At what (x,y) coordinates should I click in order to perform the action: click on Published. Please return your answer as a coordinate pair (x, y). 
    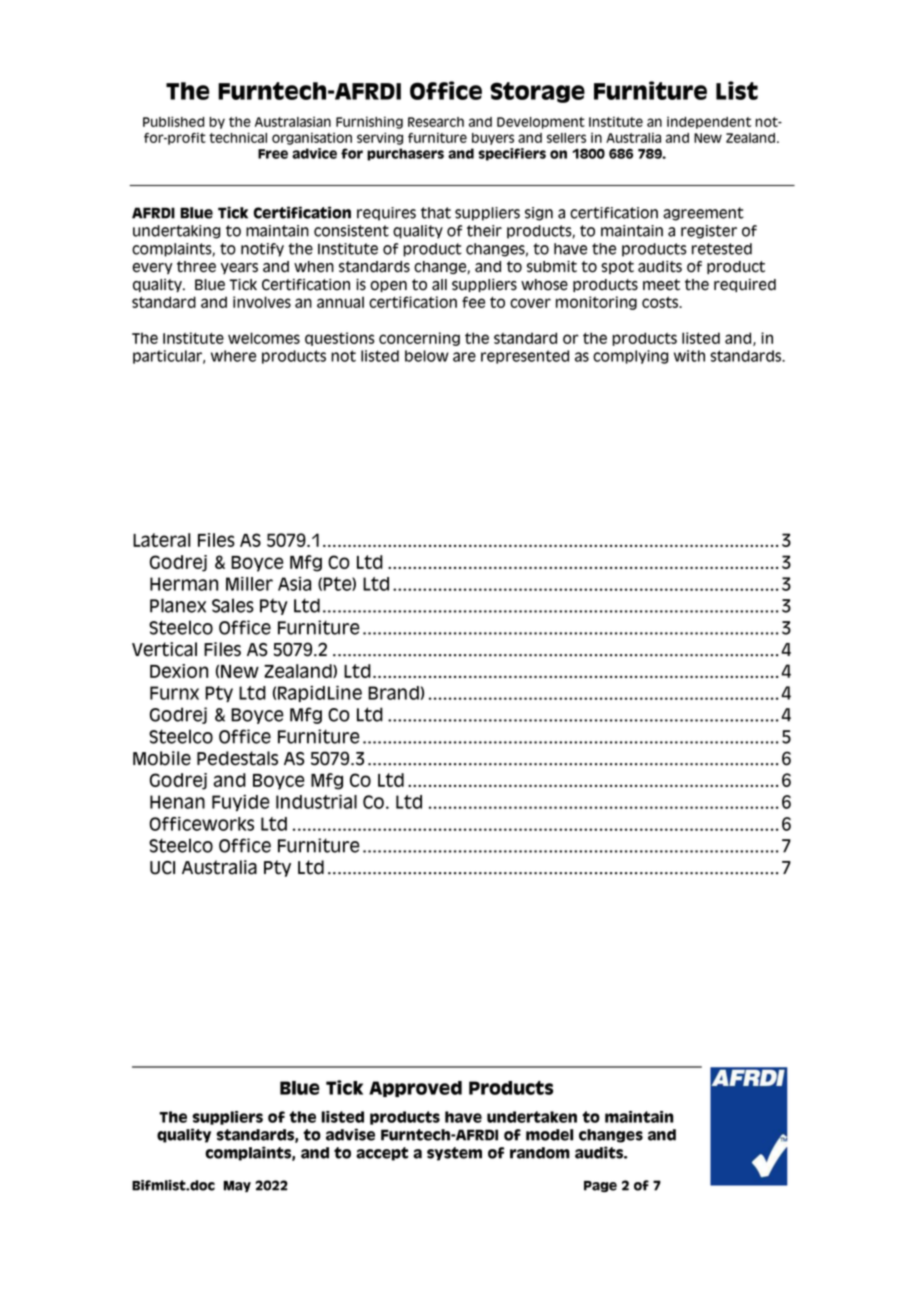
    Looking at the image, I should click on (173, 121).
